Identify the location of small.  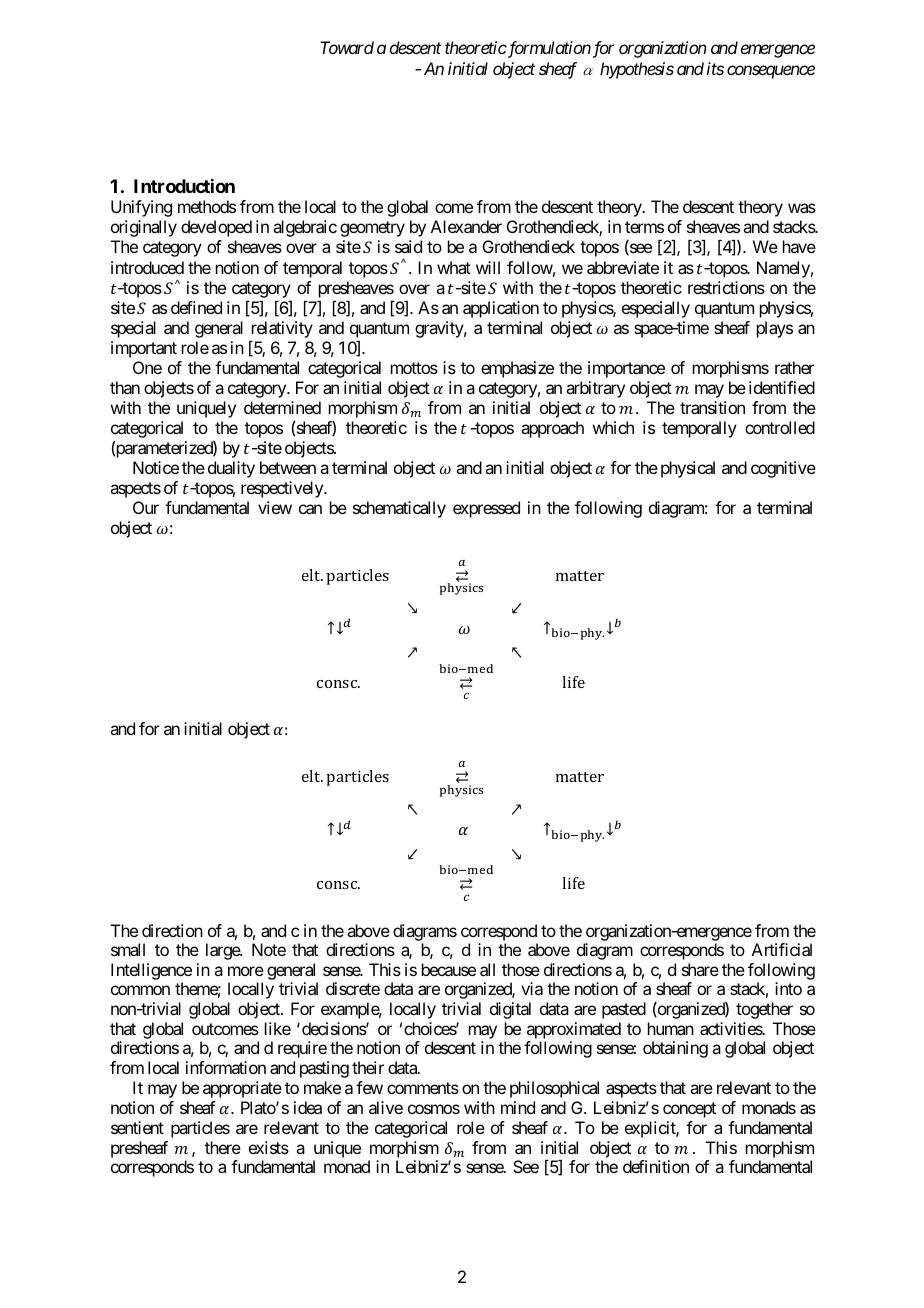
(128, 949).
